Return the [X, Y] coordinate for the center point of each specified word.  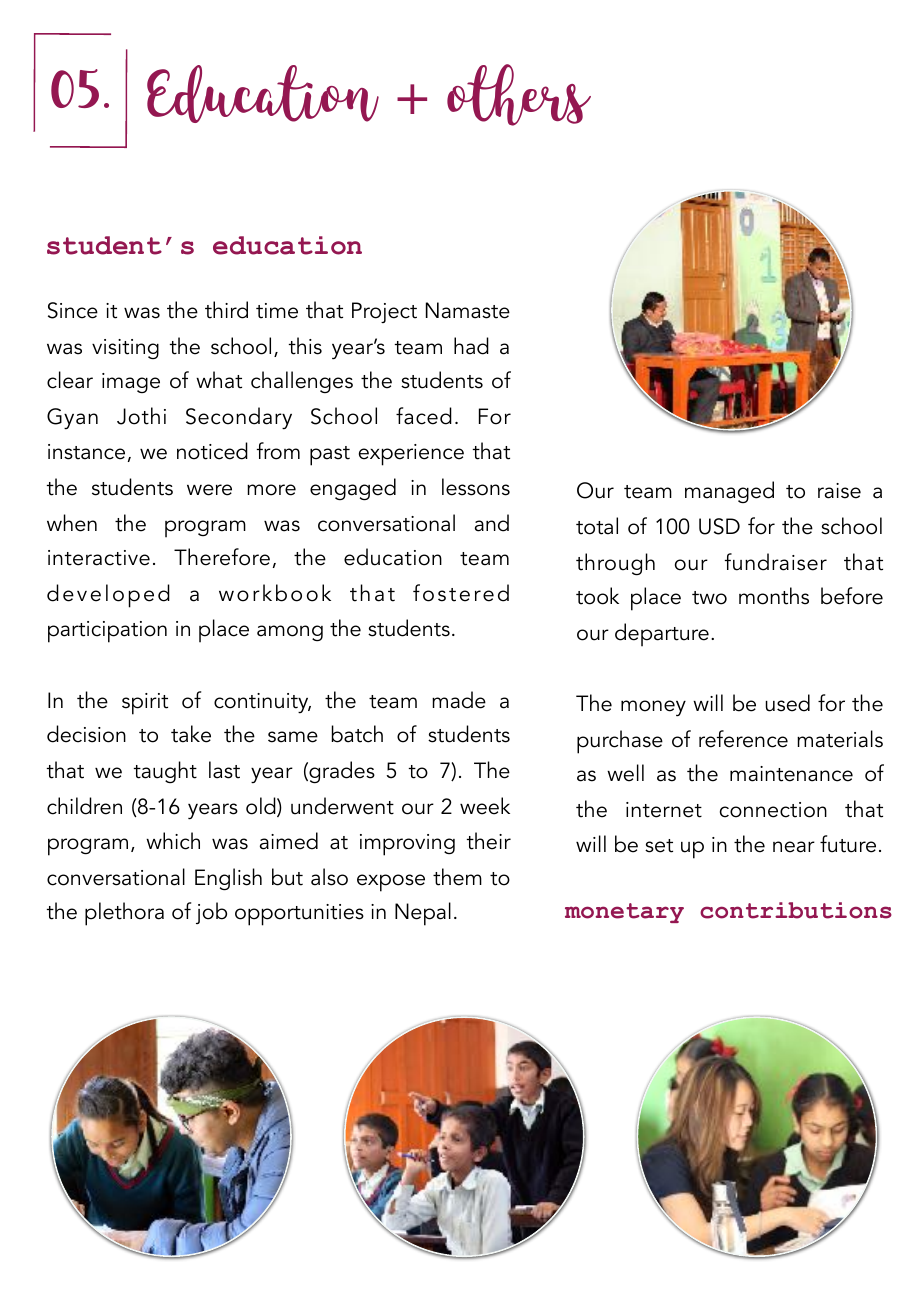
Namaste [468, 310]
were [209, 490]
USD [719, 526]
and [492, 523]
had [471, 346]
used [788, 703]
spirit [145, 704]
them [457, 877]
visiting [125, 349]
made [459, 700]
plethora [124, 914]
